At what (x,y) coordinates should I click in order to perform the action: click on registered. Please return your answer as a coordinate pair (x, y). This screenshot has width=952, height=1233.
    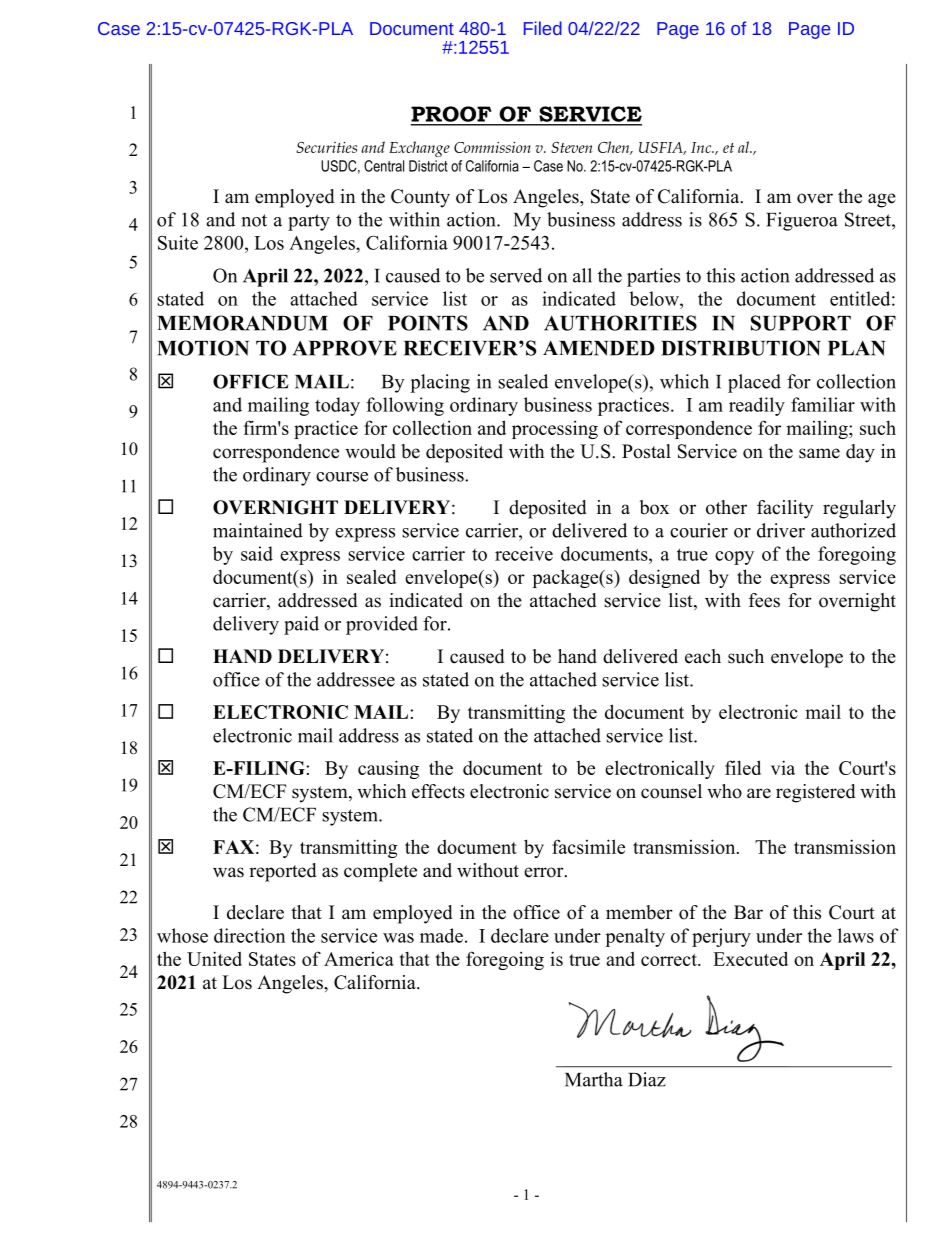
    Looking at the image, I should click on (815, 793).
